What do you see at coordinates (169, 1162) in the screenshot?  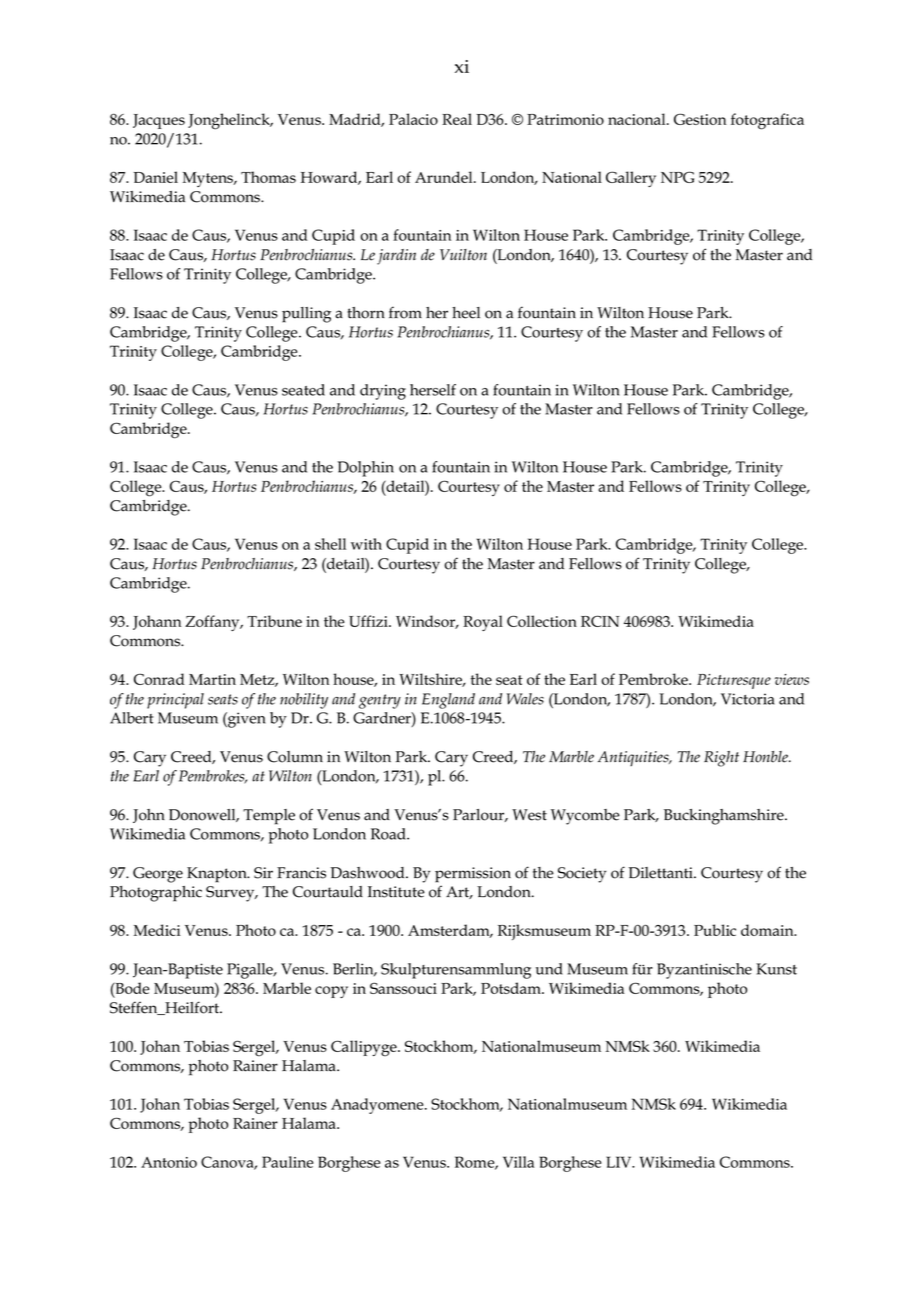 I see `Antonio` at bounding box center [169, 1162].
